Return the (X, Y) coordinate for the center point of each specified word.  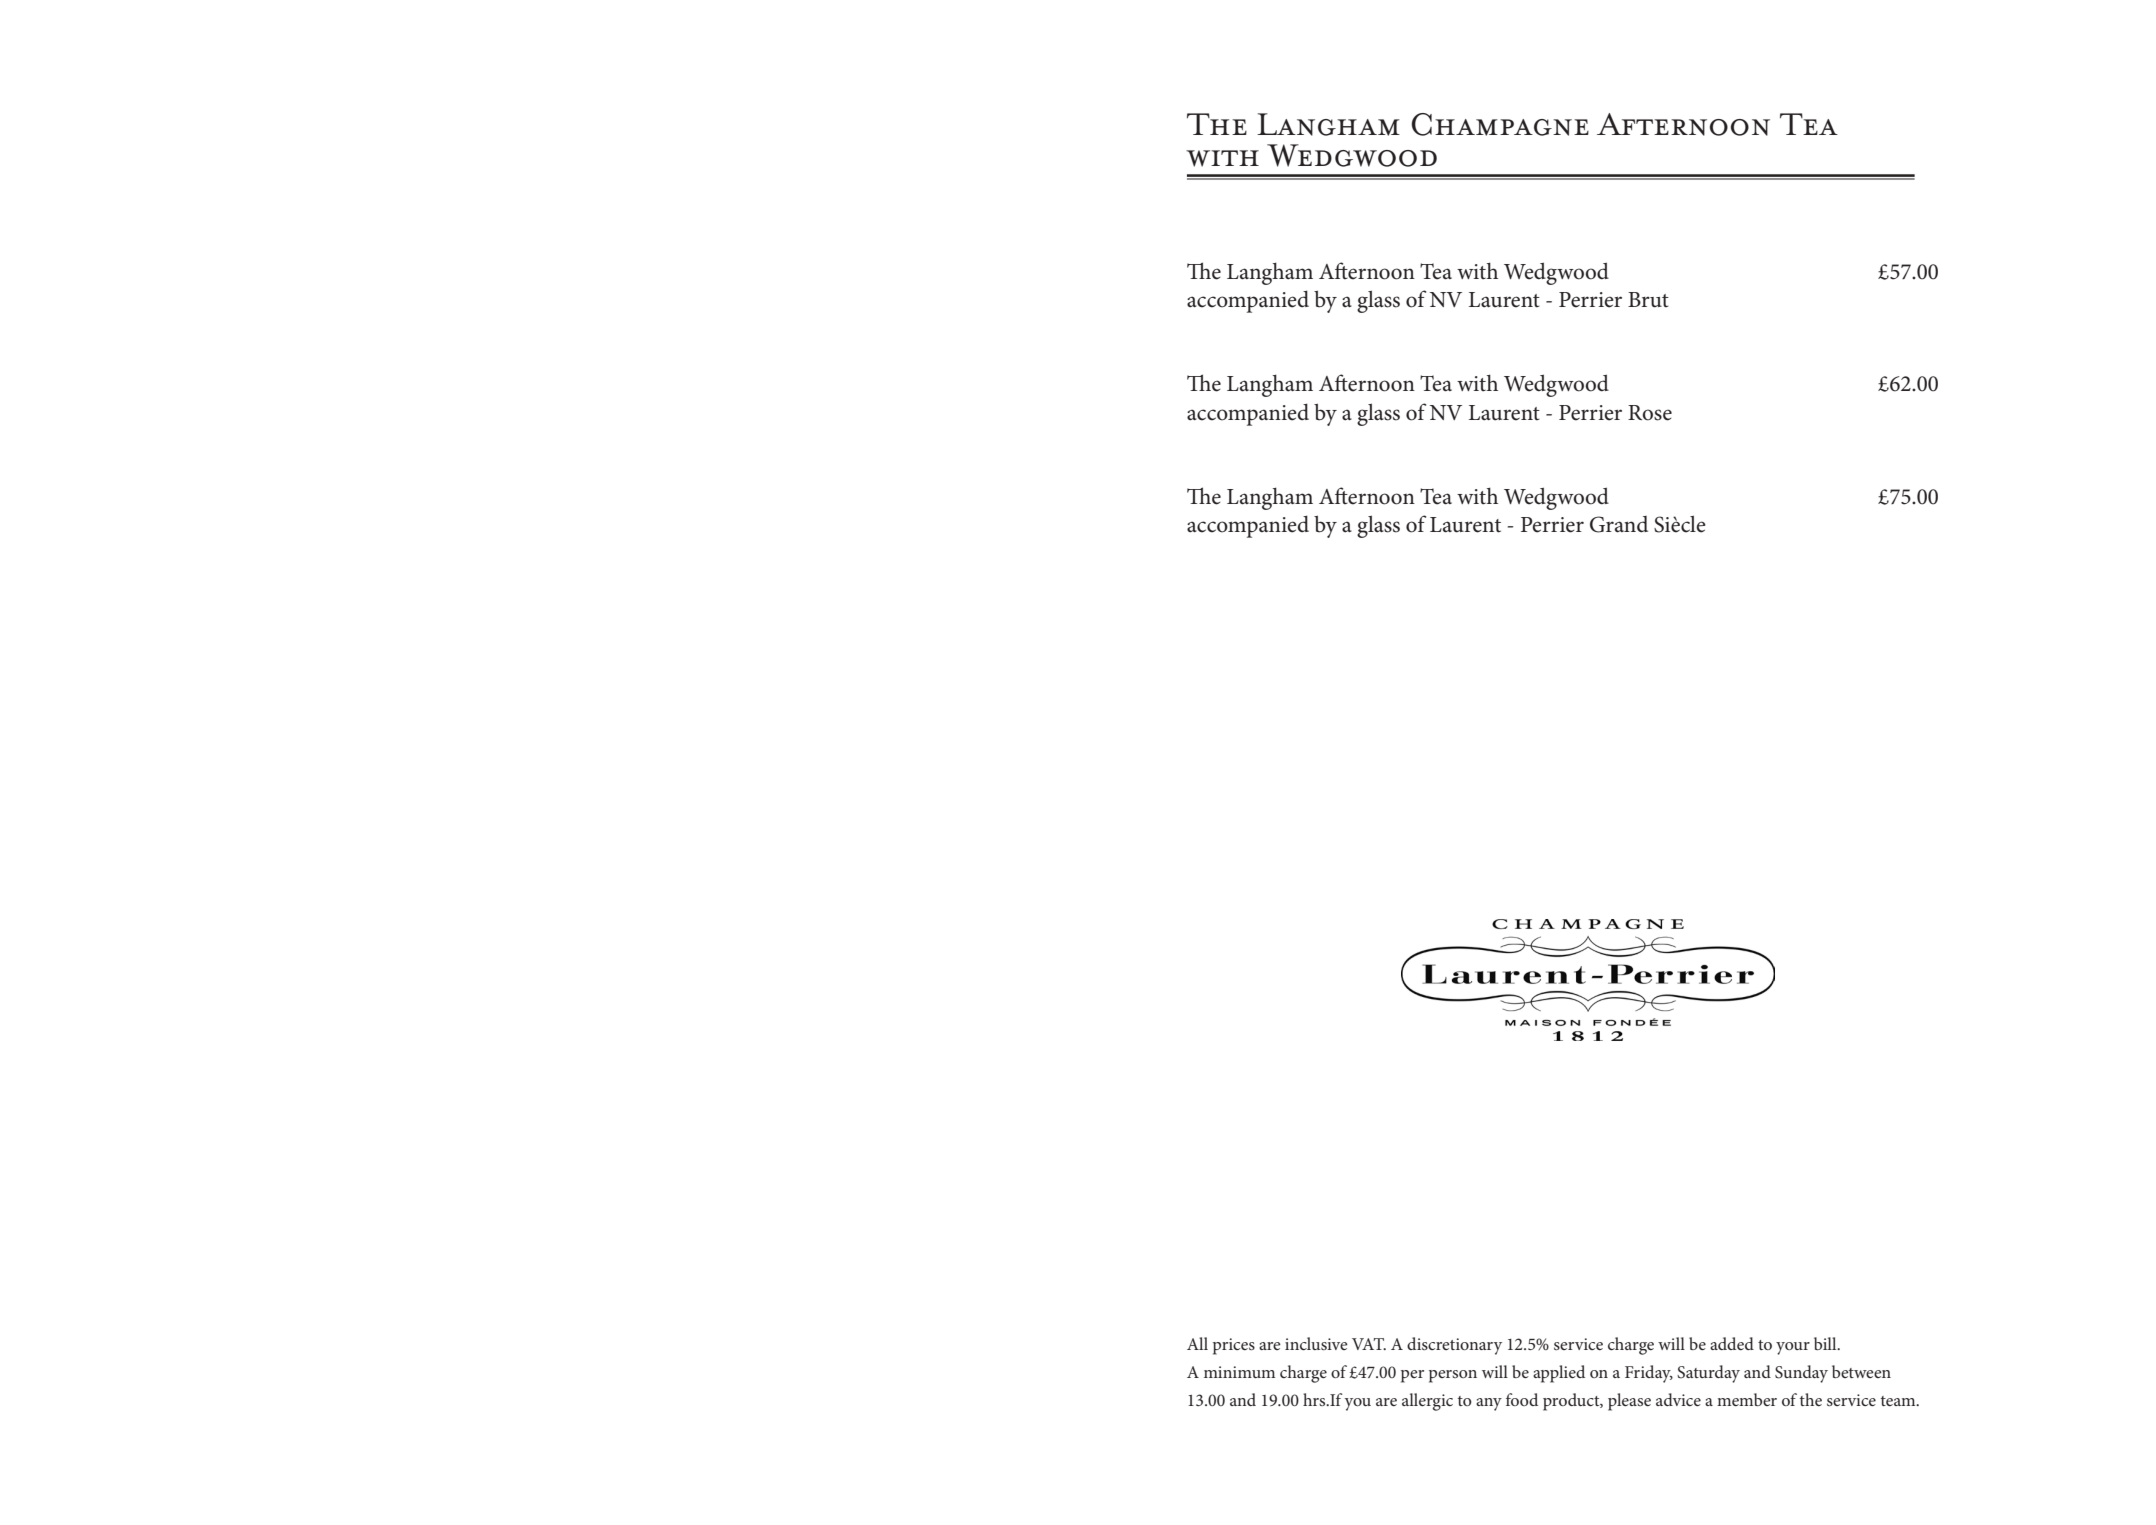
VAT (1369, 1344)
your (1793, 1348)
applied (1559, 1374)
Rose (1650, 413)
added (1732, 1343)
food (1522, 1399)
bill (1826, 1343)
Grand (1619, 524)
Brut (1648, 300)
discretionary (1454, 1346)
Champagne (1500, 124)
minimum (1239, 1372)
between (1861, 1371)
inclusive (1316, 1343)
